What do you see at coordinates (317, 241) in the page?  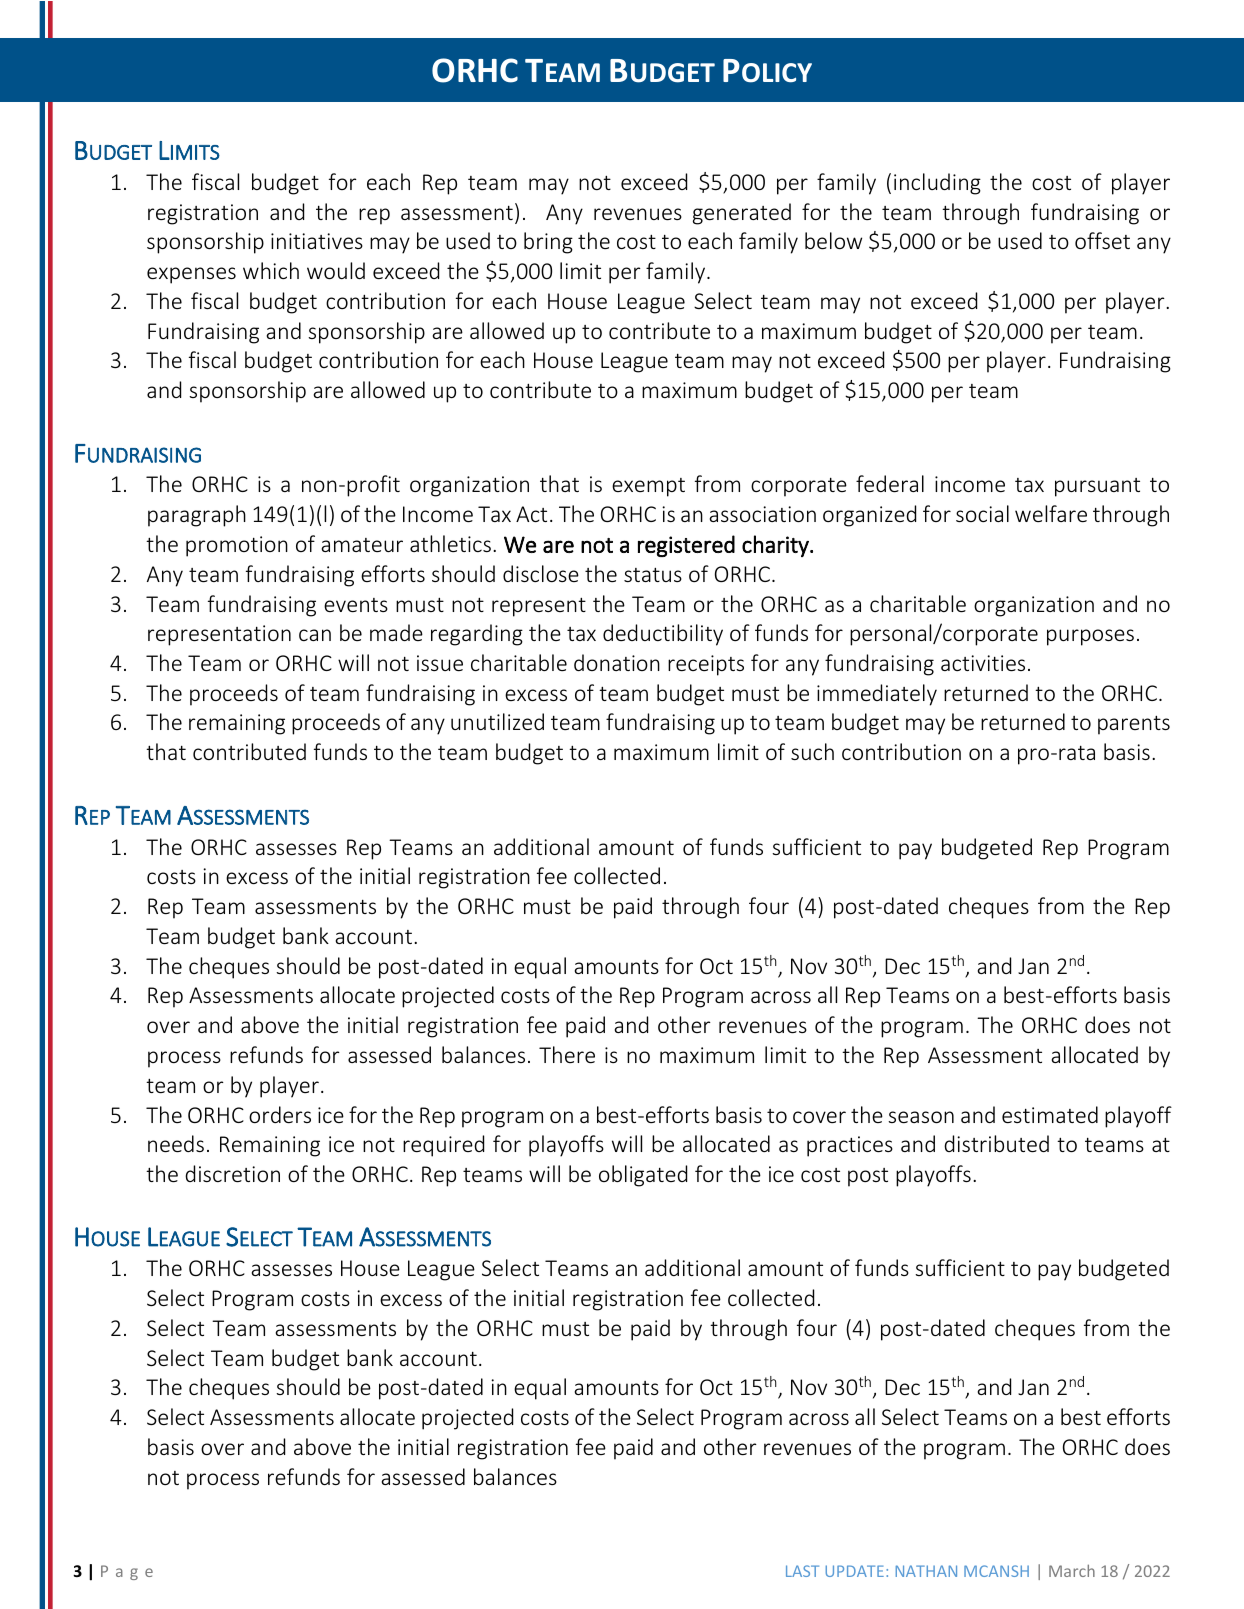 I see `initiatives` at bounding box center [317, 241].
